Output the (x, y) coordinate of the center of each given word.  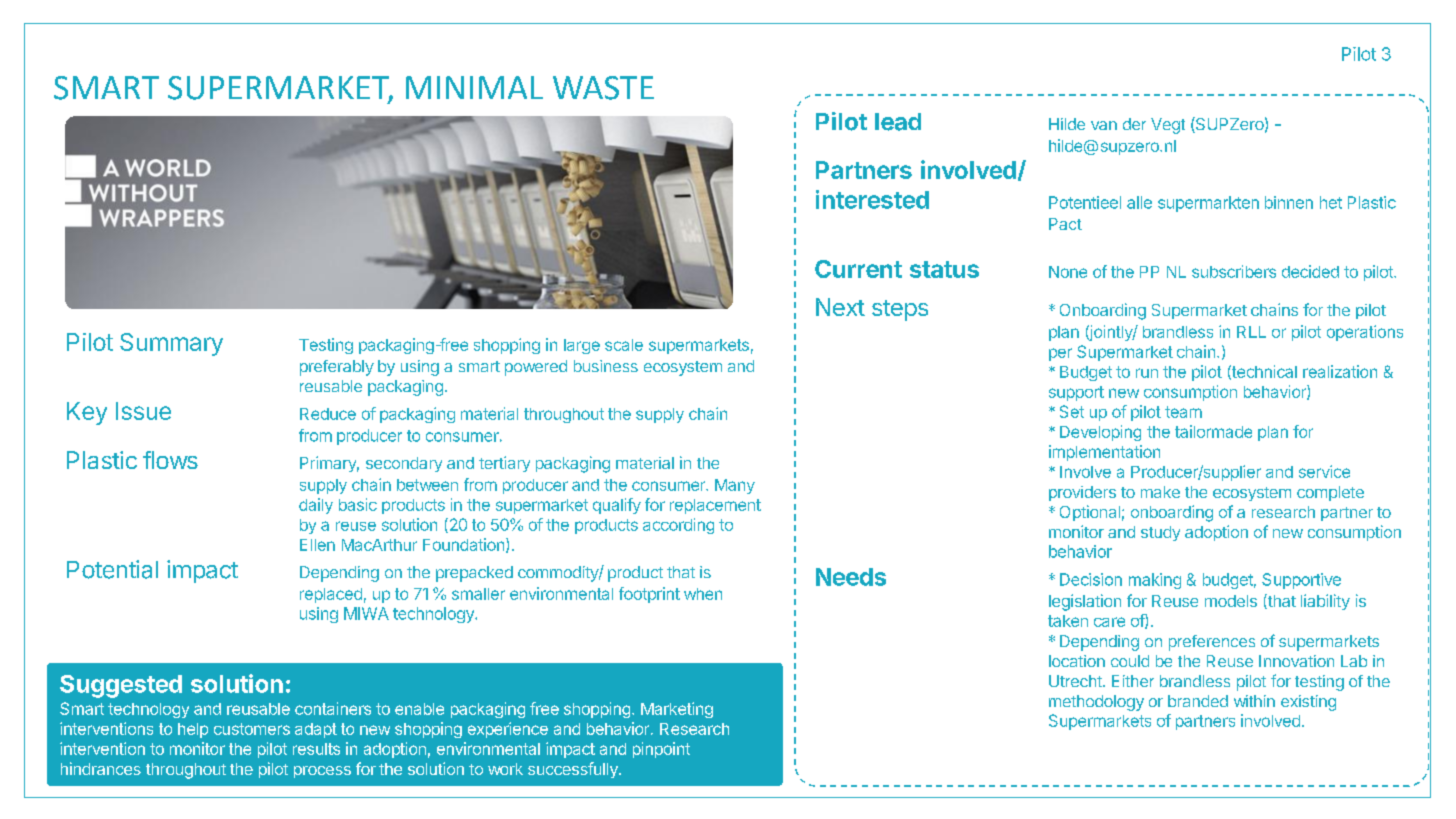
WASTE (603, 88)
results (316, 749)
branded (1198, 701)
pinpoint (661, 750)
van (1104, 125)
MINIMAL (474, 87)
